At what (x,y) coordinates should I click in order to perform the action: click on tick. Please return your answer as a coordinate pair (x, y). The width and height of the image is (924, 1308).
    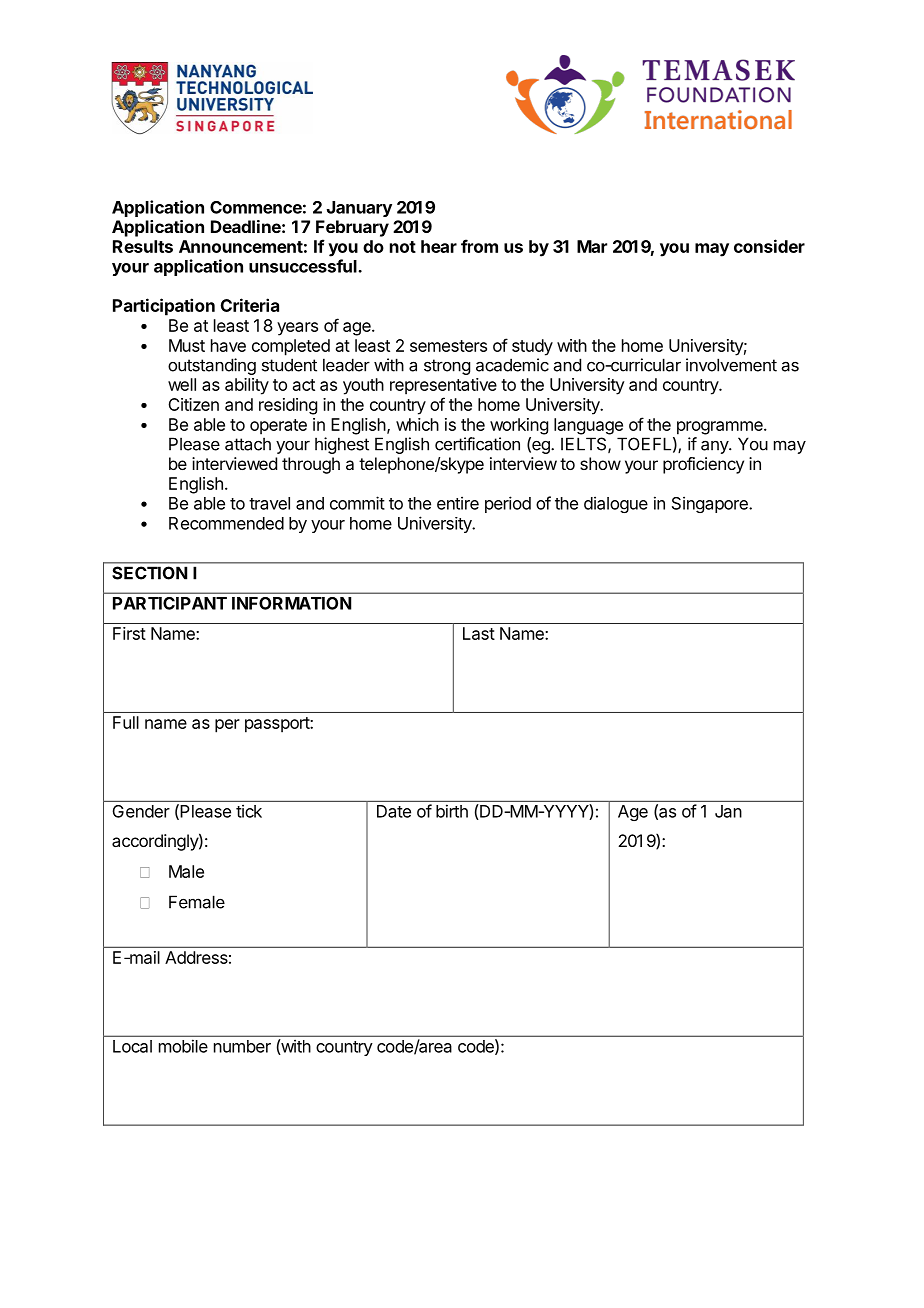
    Looking at the image, I should click on (249, 811).
